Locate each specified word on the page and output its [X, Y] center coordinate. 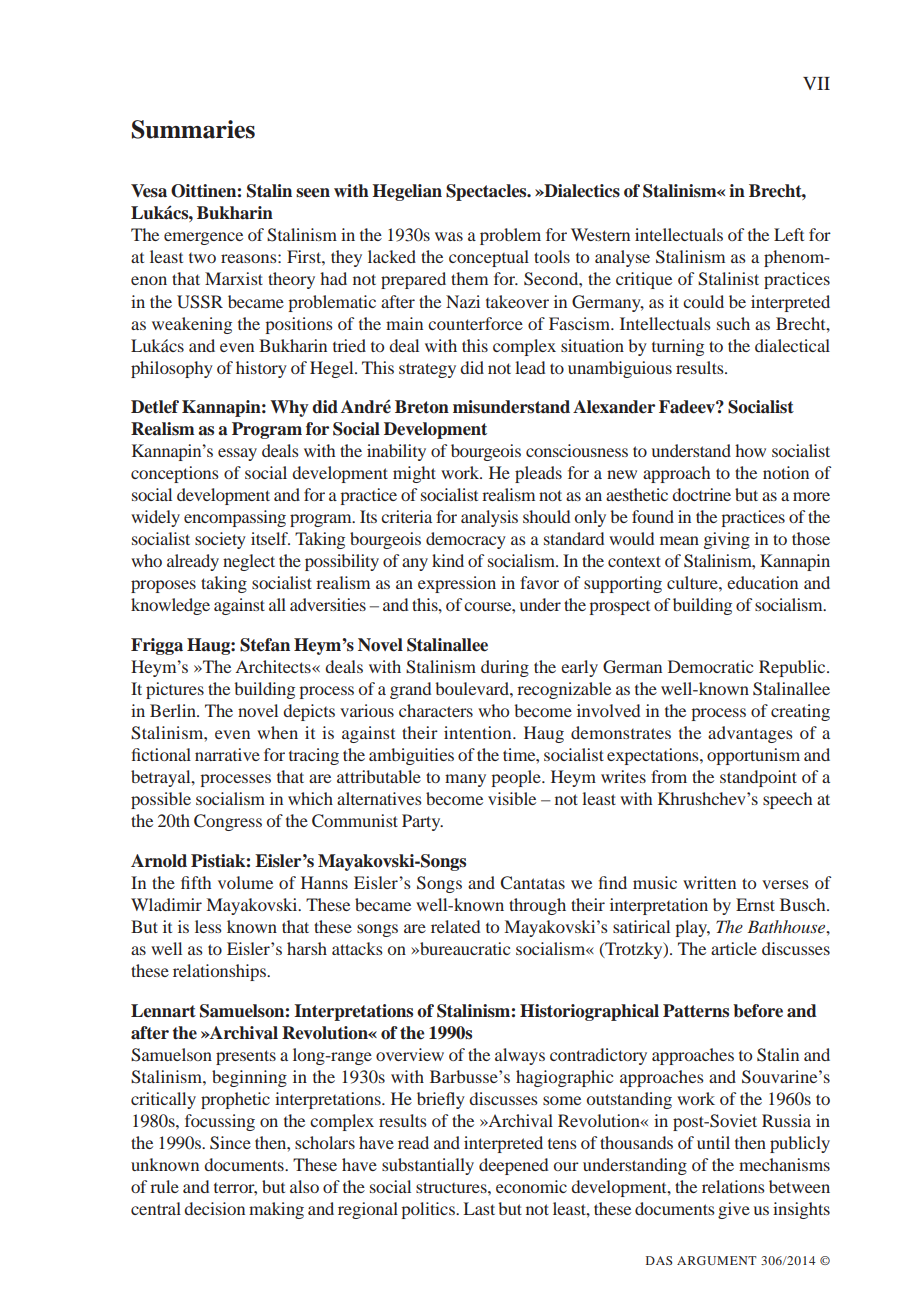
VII [816, 83]
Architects [274, 666]
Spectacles [487, 192]
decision [214, 1208]
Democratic [710, 666]
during [505, 668]
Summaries [193, 129]
